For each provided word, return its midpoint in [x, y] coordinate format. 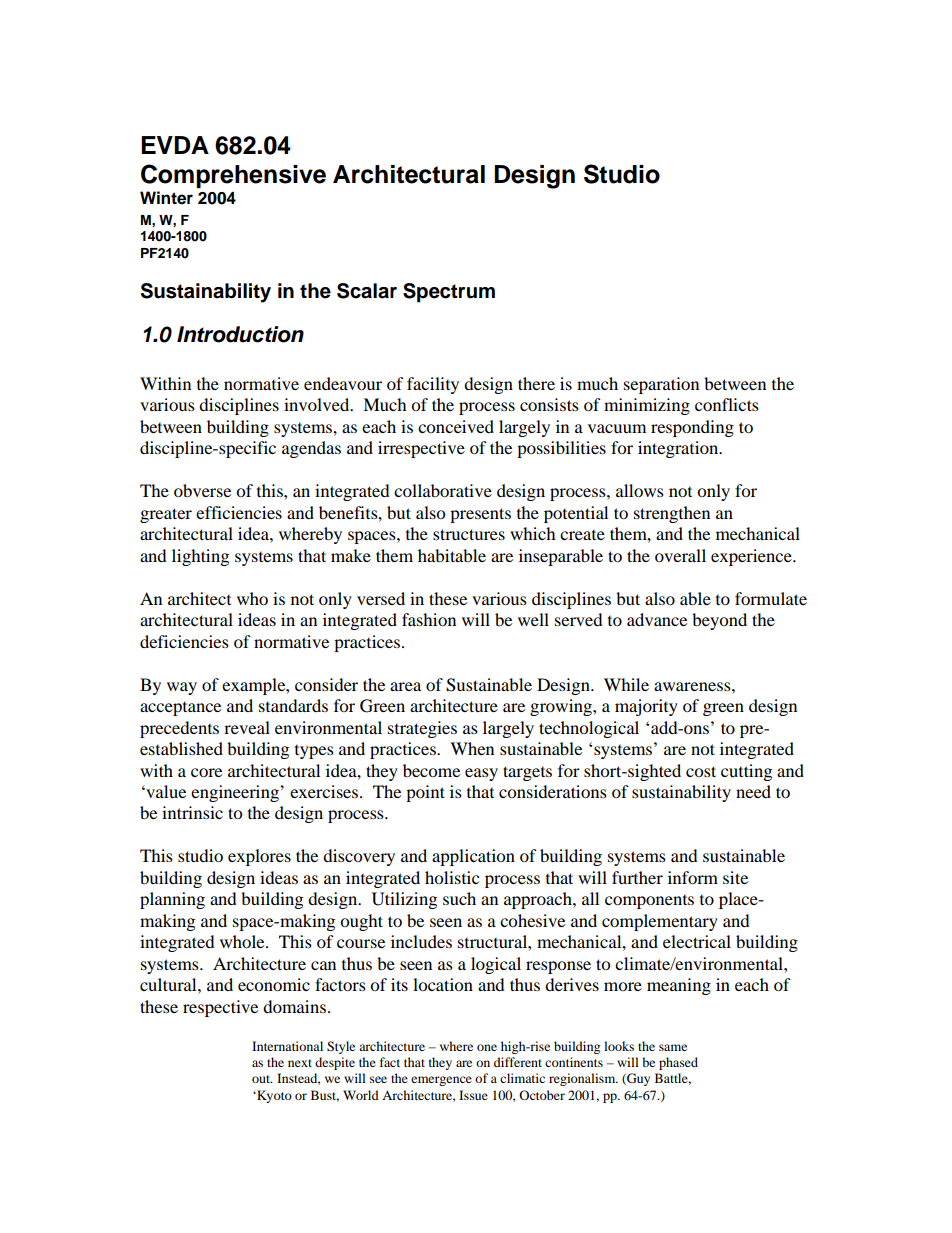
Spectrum [449, 293]
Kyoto [273, 1096]
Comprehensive [233, 176]
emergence [441, 1081]
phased [678, 1063]
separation [661, 385]
